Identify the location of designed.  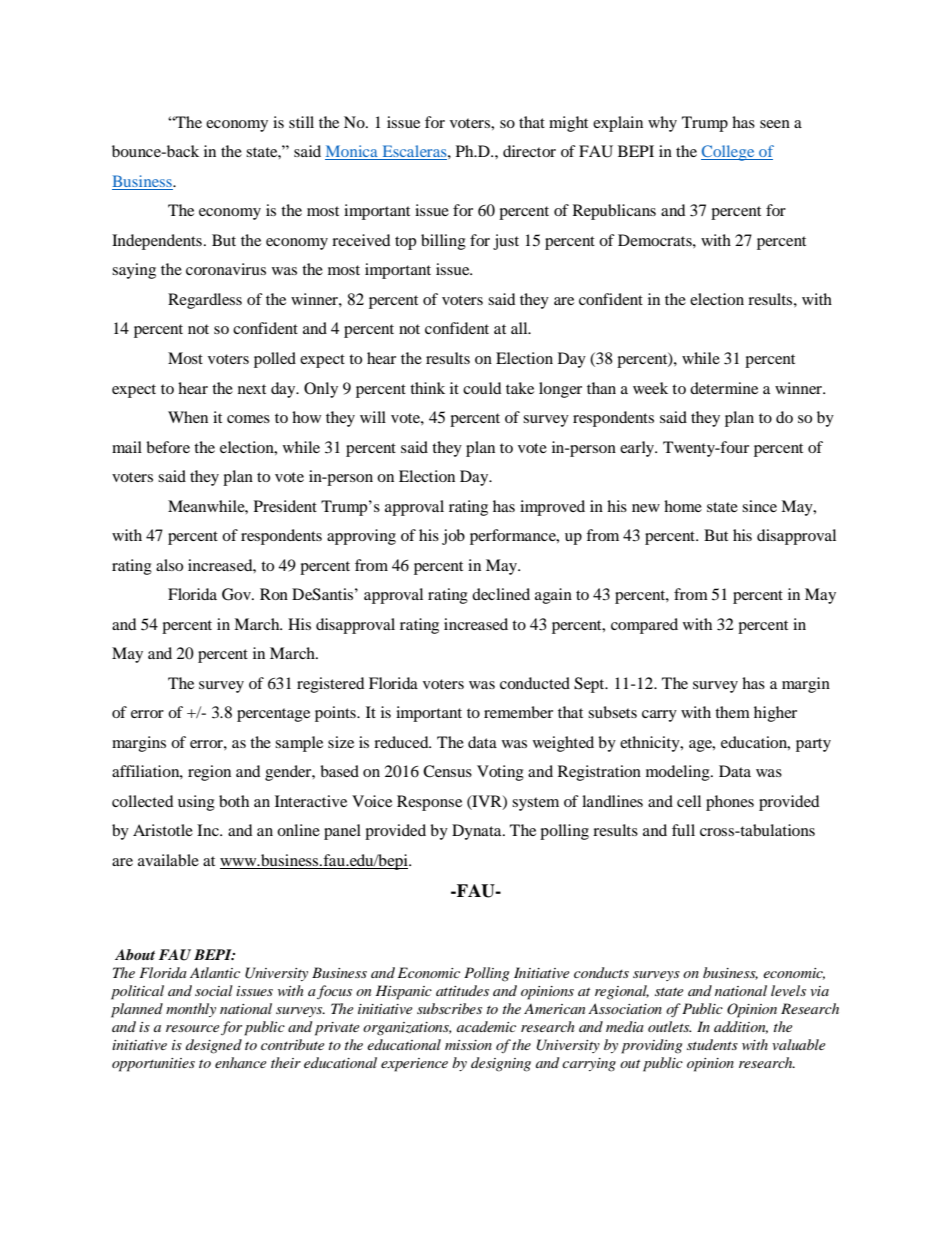
(214, 1046).
